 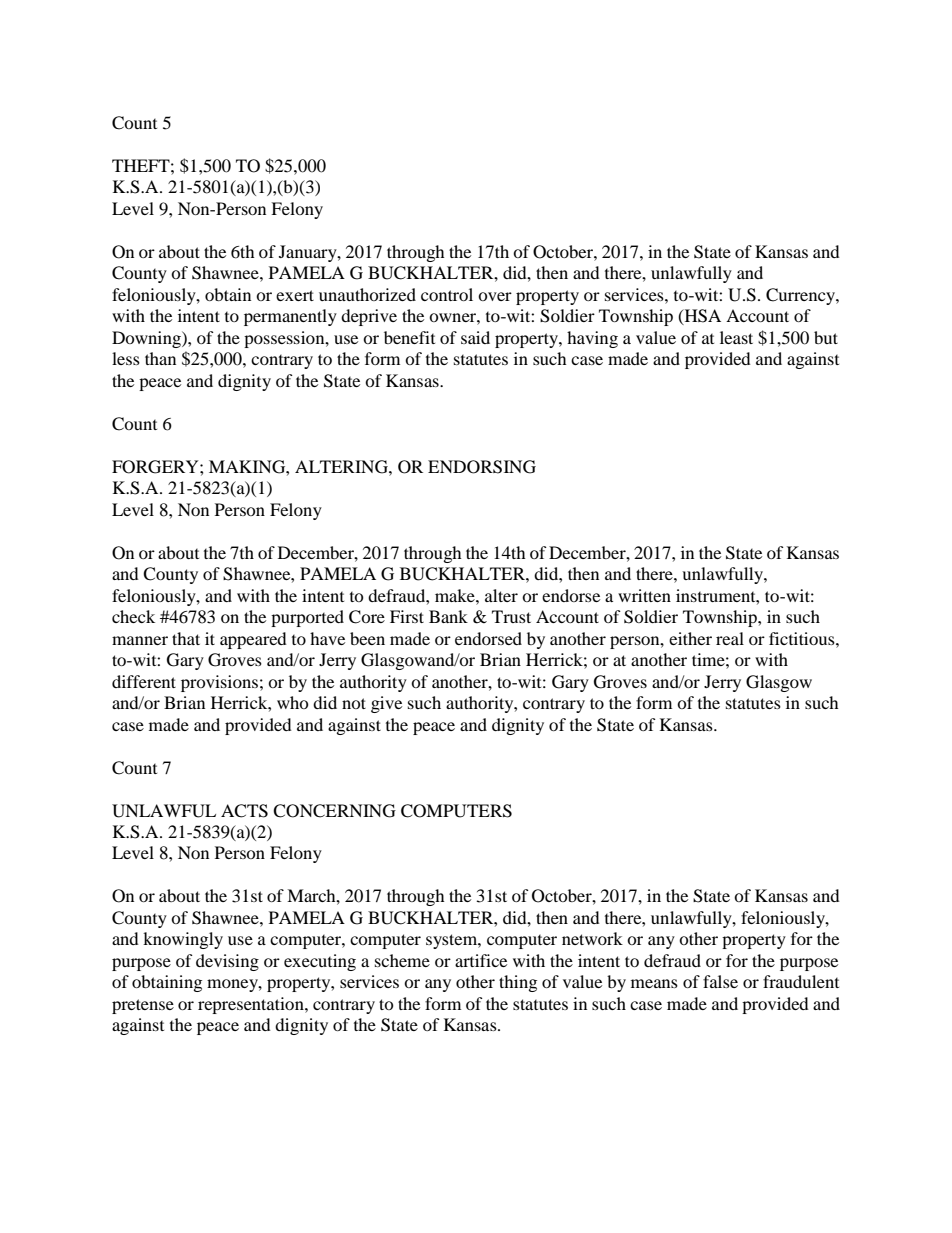 What do you see at coordinates (227, 962) in the page?
I see `devising` at bounding box center [227, 962].
